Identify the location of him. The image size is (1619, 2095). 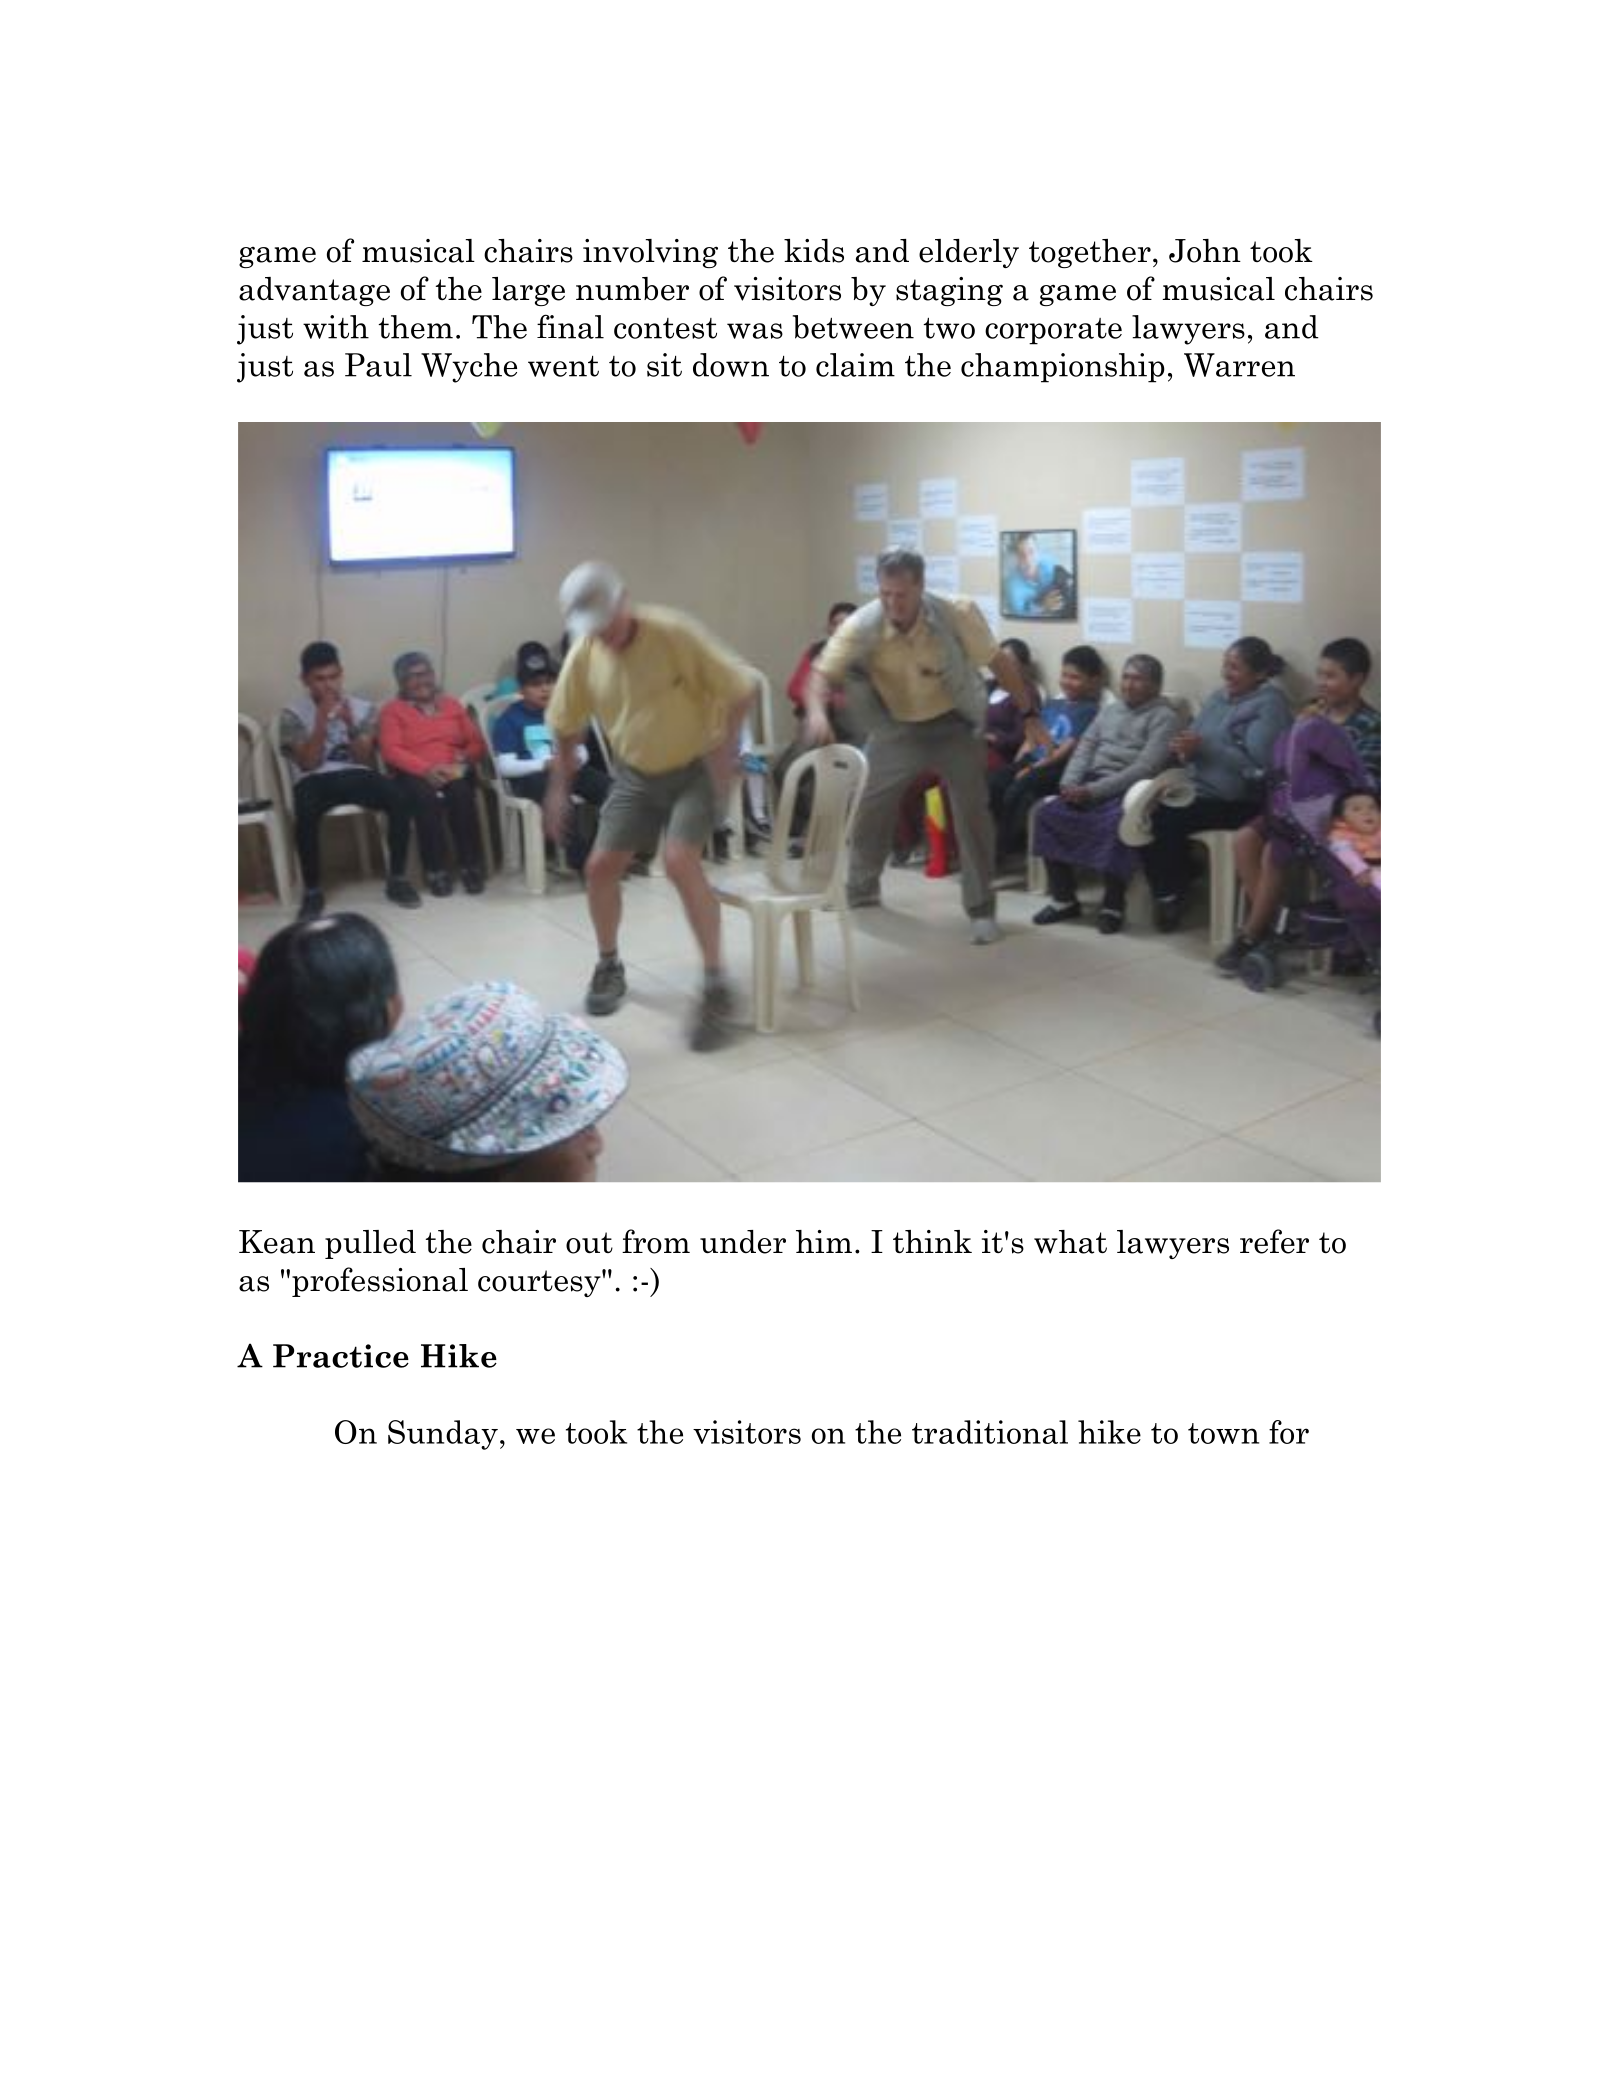
(824, 1241).
